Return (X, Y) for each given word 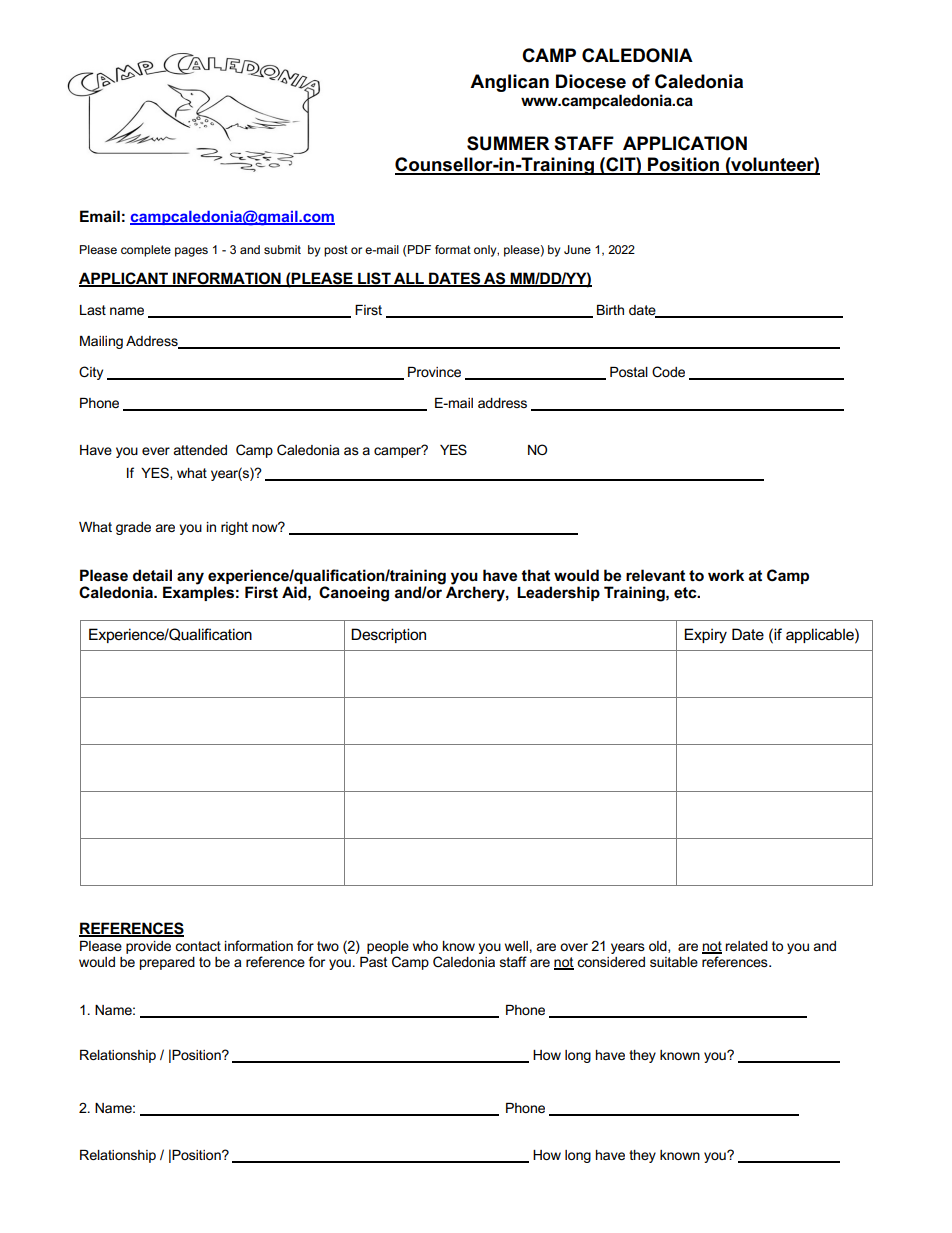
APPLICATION (685, 143)
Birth (610, 310)
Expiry (705, 636)
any (190, 578)
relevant (655, 575)
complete (146, 251)
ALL (409, 279)
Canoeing (354, 594)
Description (388, 635)
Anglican (509, 83)
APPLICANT (124, 279)
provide (148, 947)
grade (133, 528)
